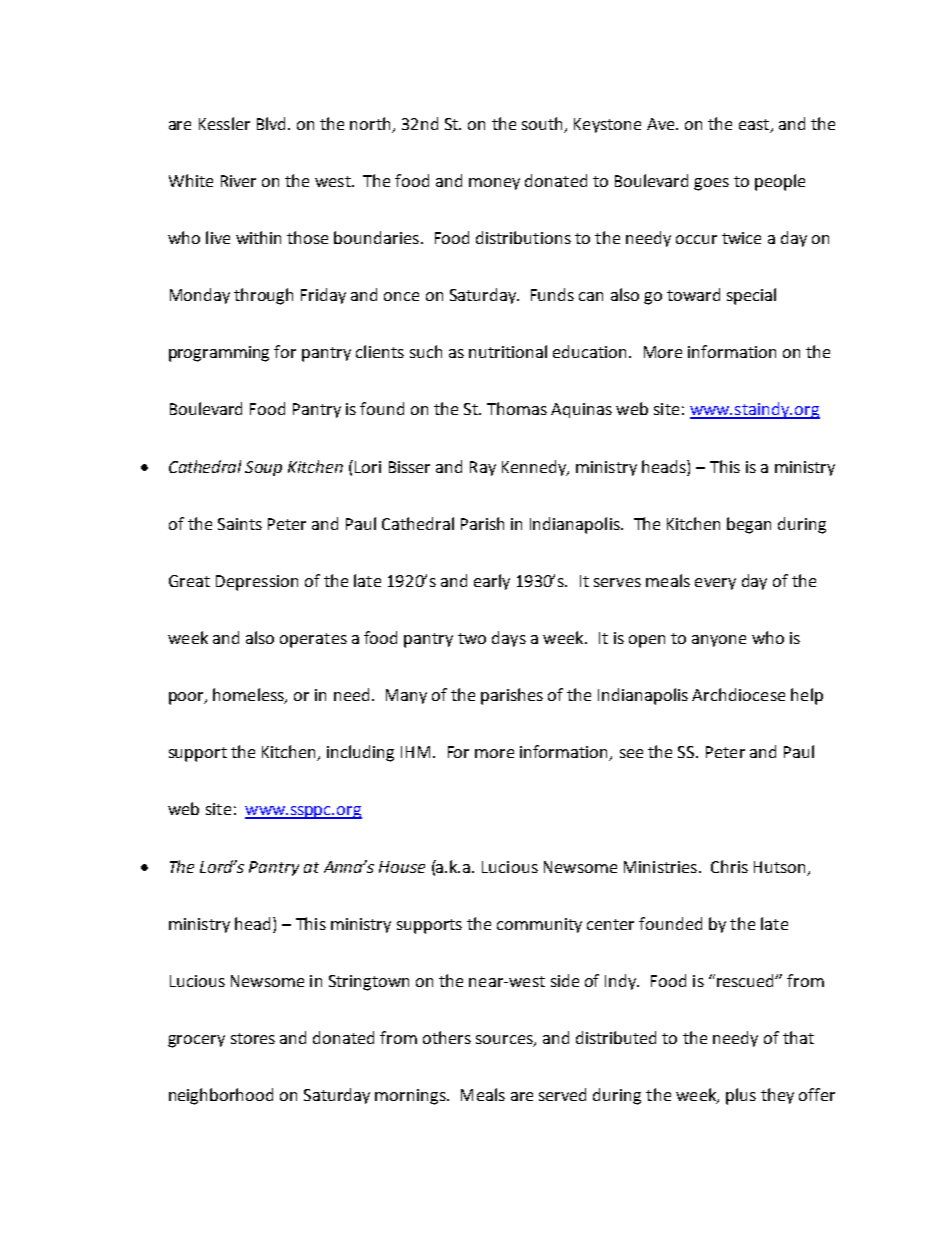 The width and height of the document is (952, 1233). I want to click on days, so click(509, 639).
